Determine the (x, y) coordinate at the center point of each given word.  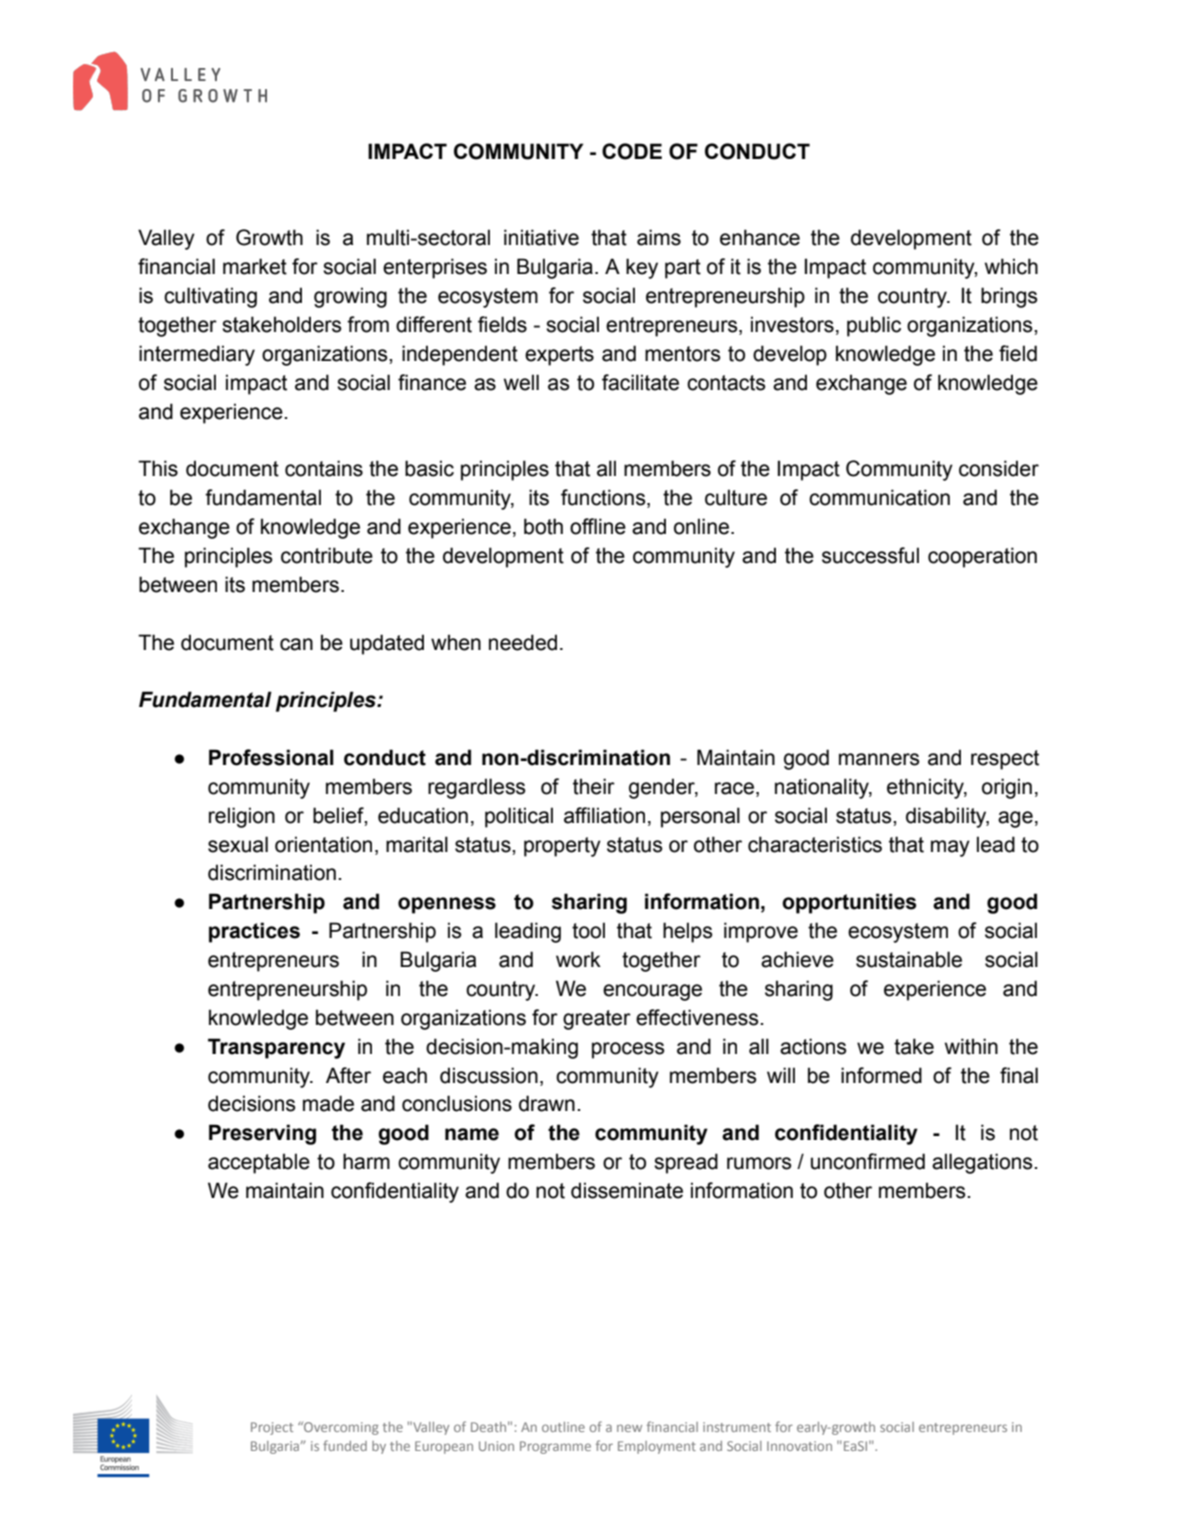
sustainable (909, 959)
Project (272, 1428)
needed (523, 642)
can (296, 644)
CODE (632, 151)
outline (563, 1427)
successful (870, 555)
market (255, 266)
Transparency (276, 1048)
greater (597, 1020)
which (1011, 266)
